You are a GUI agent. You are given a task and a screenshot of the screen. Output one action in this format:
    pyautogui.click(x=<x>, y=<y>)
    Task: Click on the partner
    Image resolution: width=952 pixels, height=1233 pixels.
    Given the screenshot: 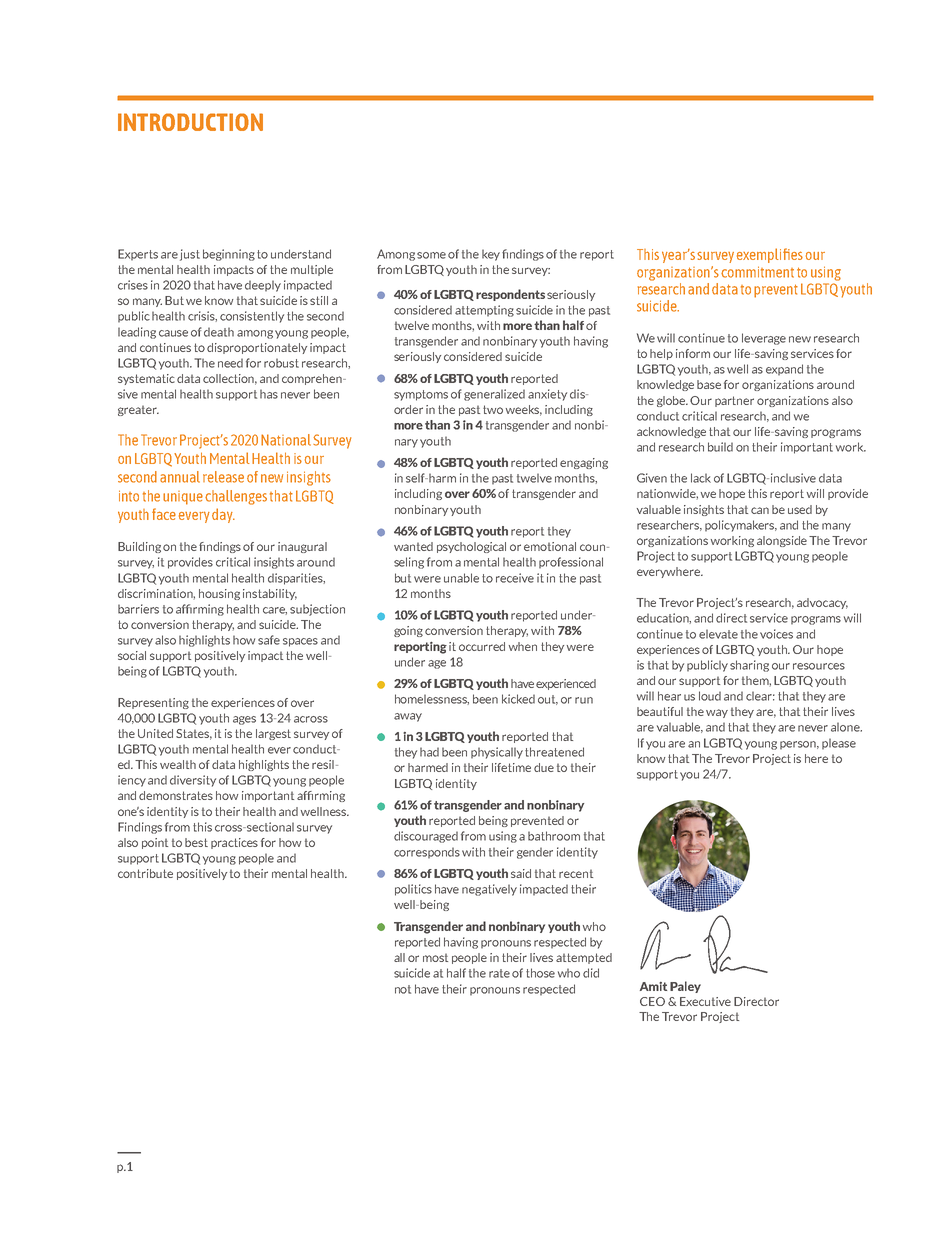 What is the action you would take?
    pyautogui.click(x=734, y=401)
